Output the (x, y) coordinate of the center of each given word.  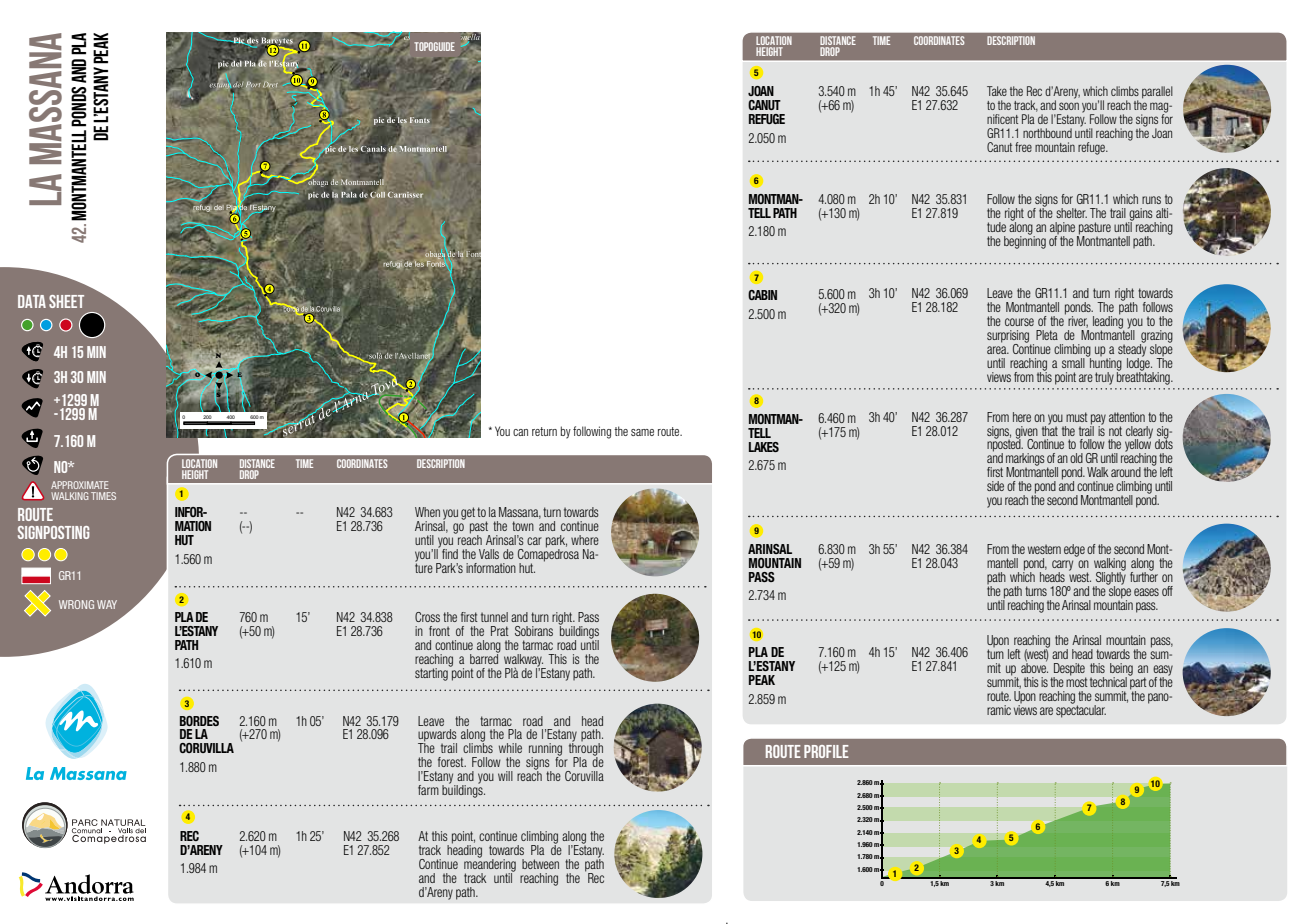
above (1034, 667)
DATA (32, 301)
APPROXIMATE (80, 485)
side (995, 486)
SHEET (66, 301)
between (540, 864)
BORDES (199, 721)
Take (997, 91)
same (642, 432)
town (523, 526)
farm (428, 790)
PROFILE (826, 751)
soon (1069, 106)
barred (485, 657)
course (1019, 322)
